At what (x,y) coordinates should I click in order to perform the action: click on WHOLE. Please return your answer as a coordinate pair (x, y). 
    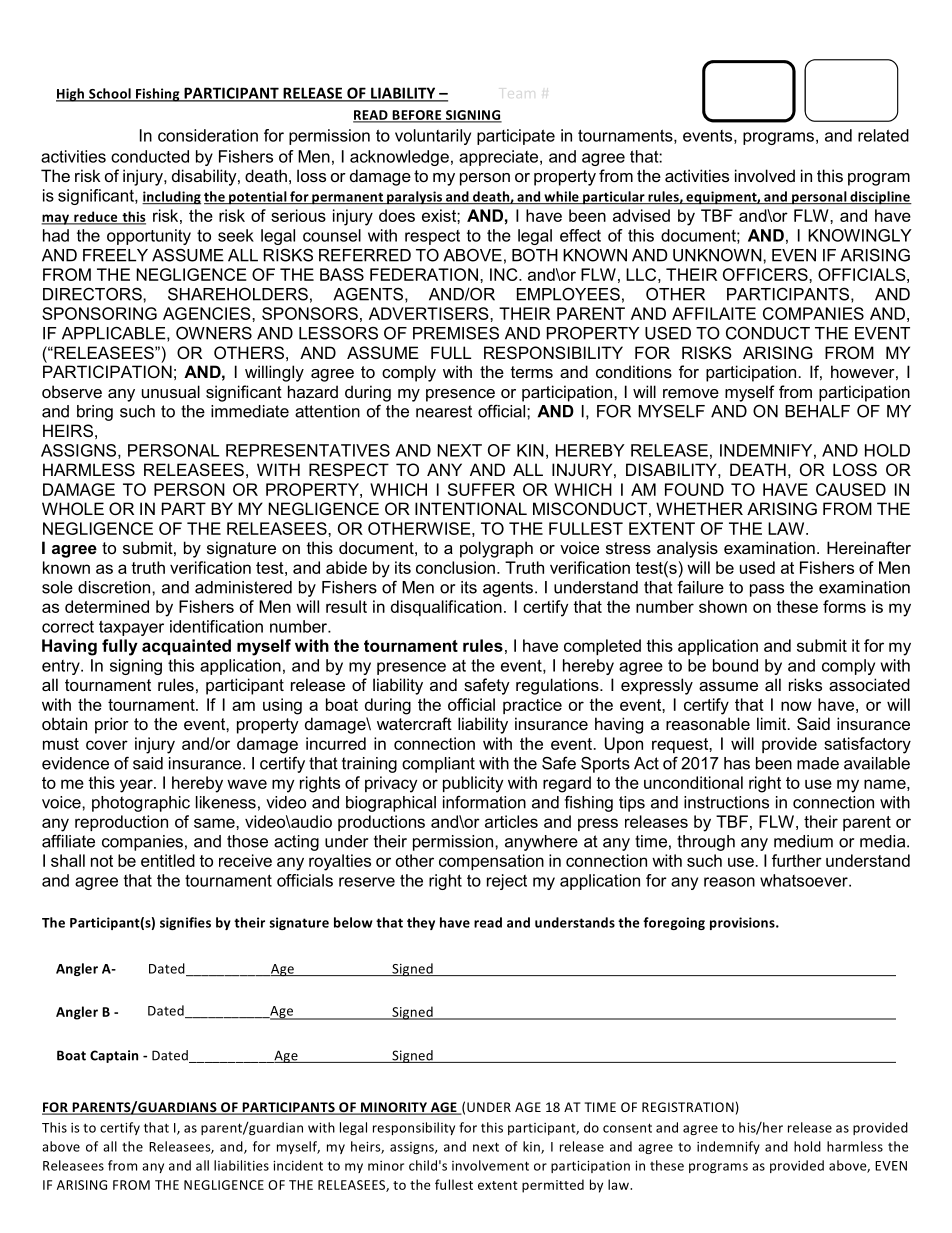
    Looking at the image, I should click on (73, 508).
